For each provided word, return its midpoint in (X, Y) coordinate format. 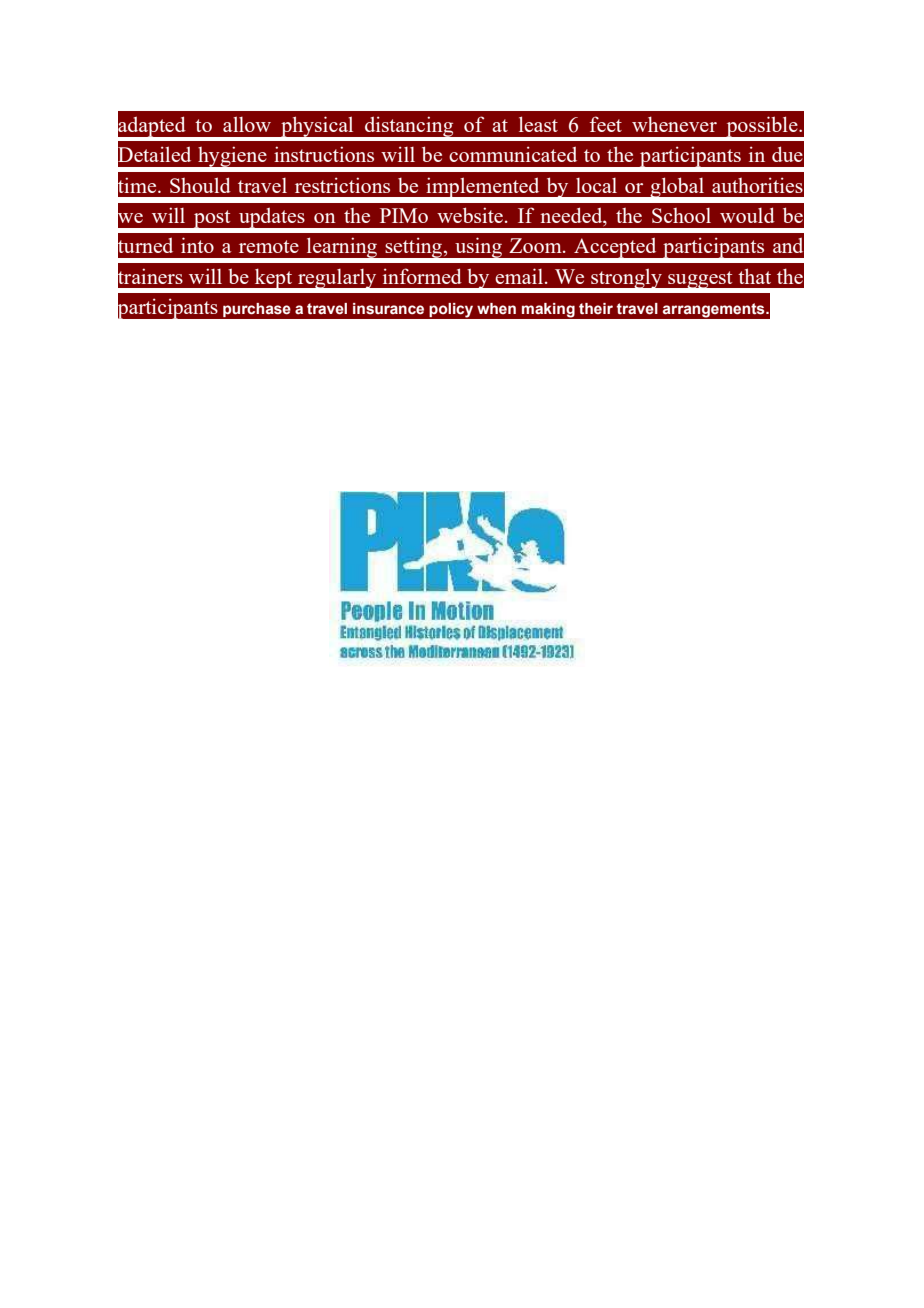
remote (269, 246)
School (681, 215)
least (538, 124)
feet (606, 124)
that (754, 276)
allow (247, 124)
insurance (388, 309)
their (596, 308)
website (471, 215)
